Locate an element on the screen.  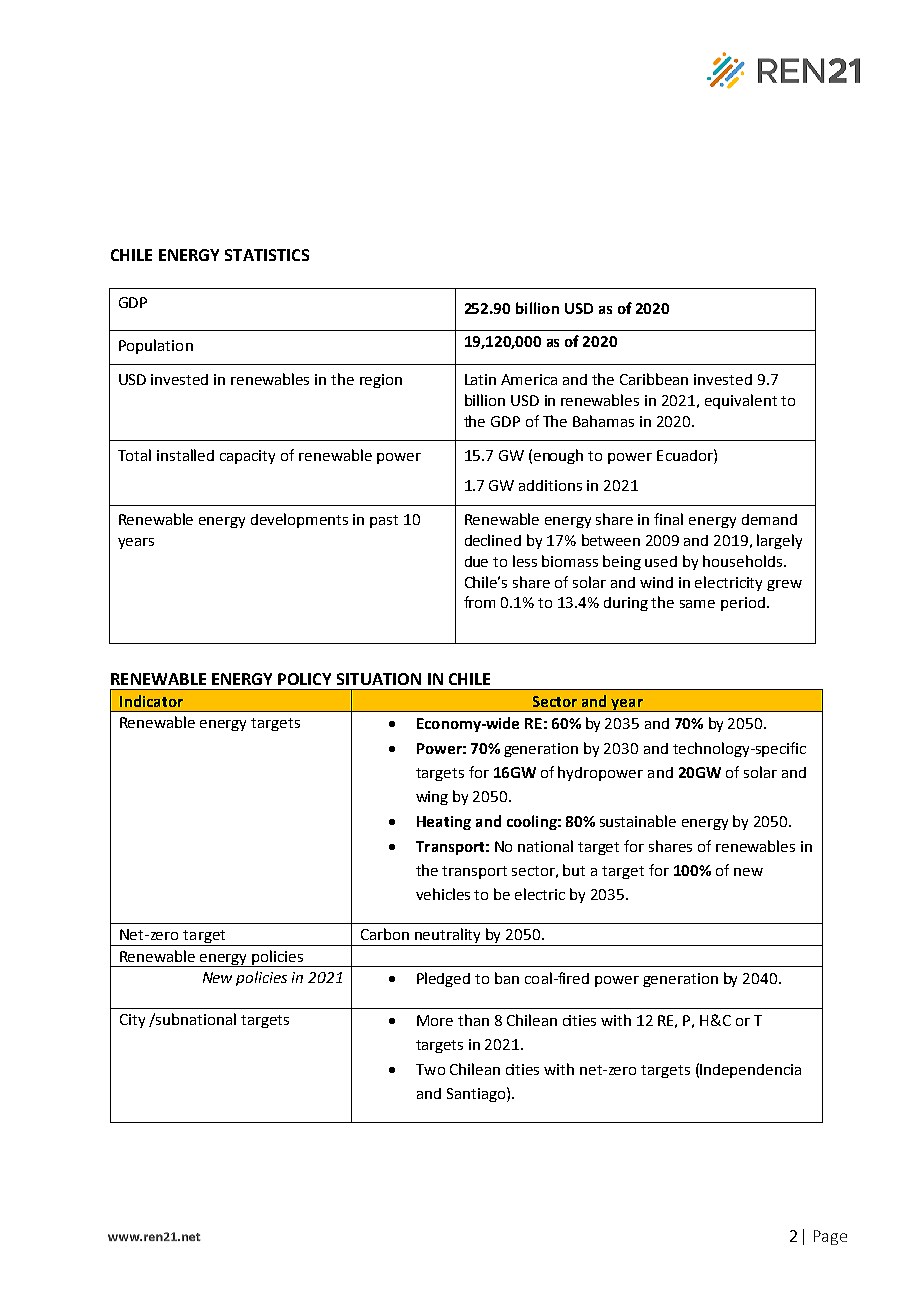
Two is located at coordinates (430, 1069).
